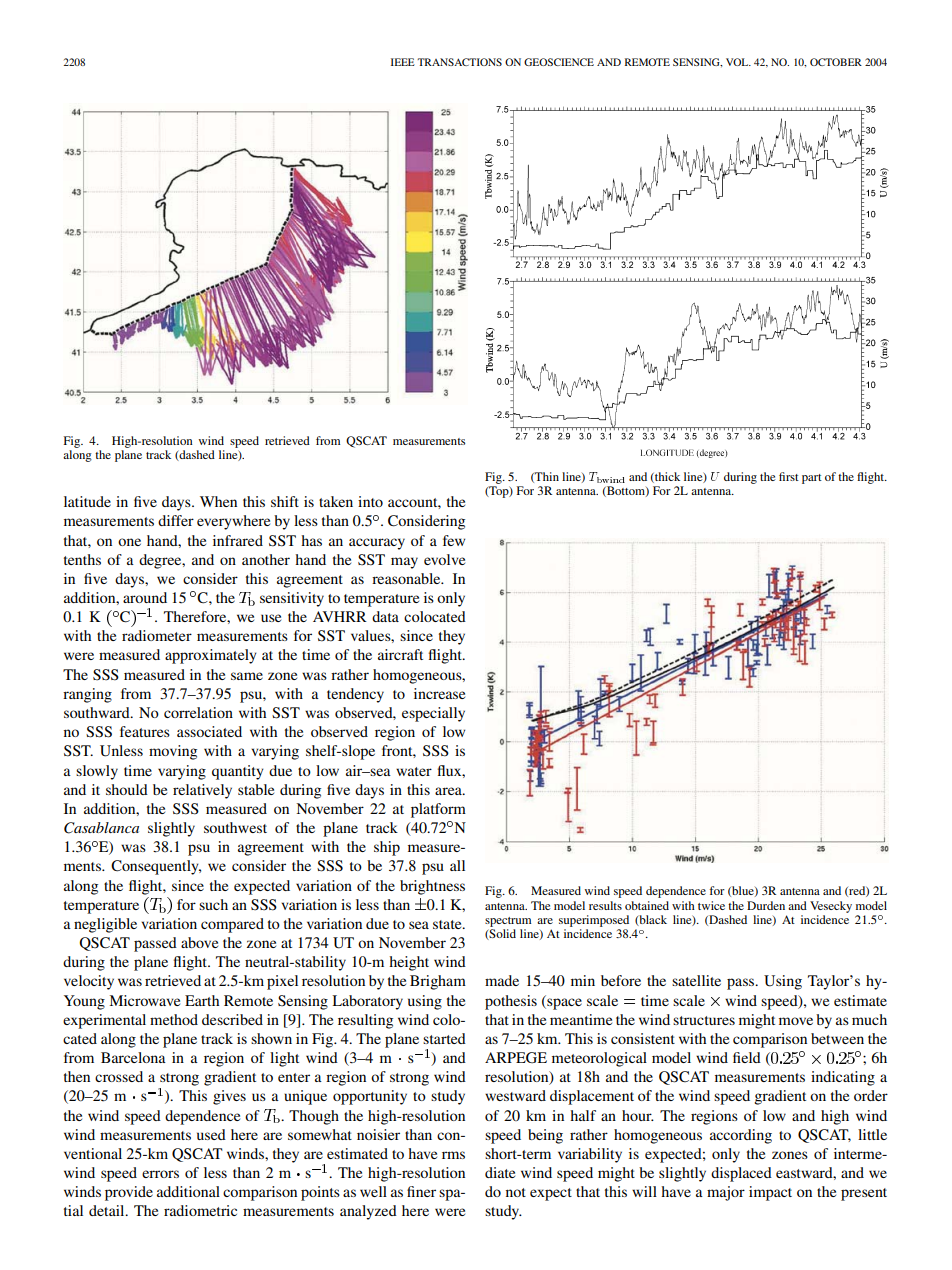 The width and height of the screenshot is (952, 1270). What do you see at coordinates (453, 1155) in the screenshot?
I see `rms` at bounding box center [453, 1155].
